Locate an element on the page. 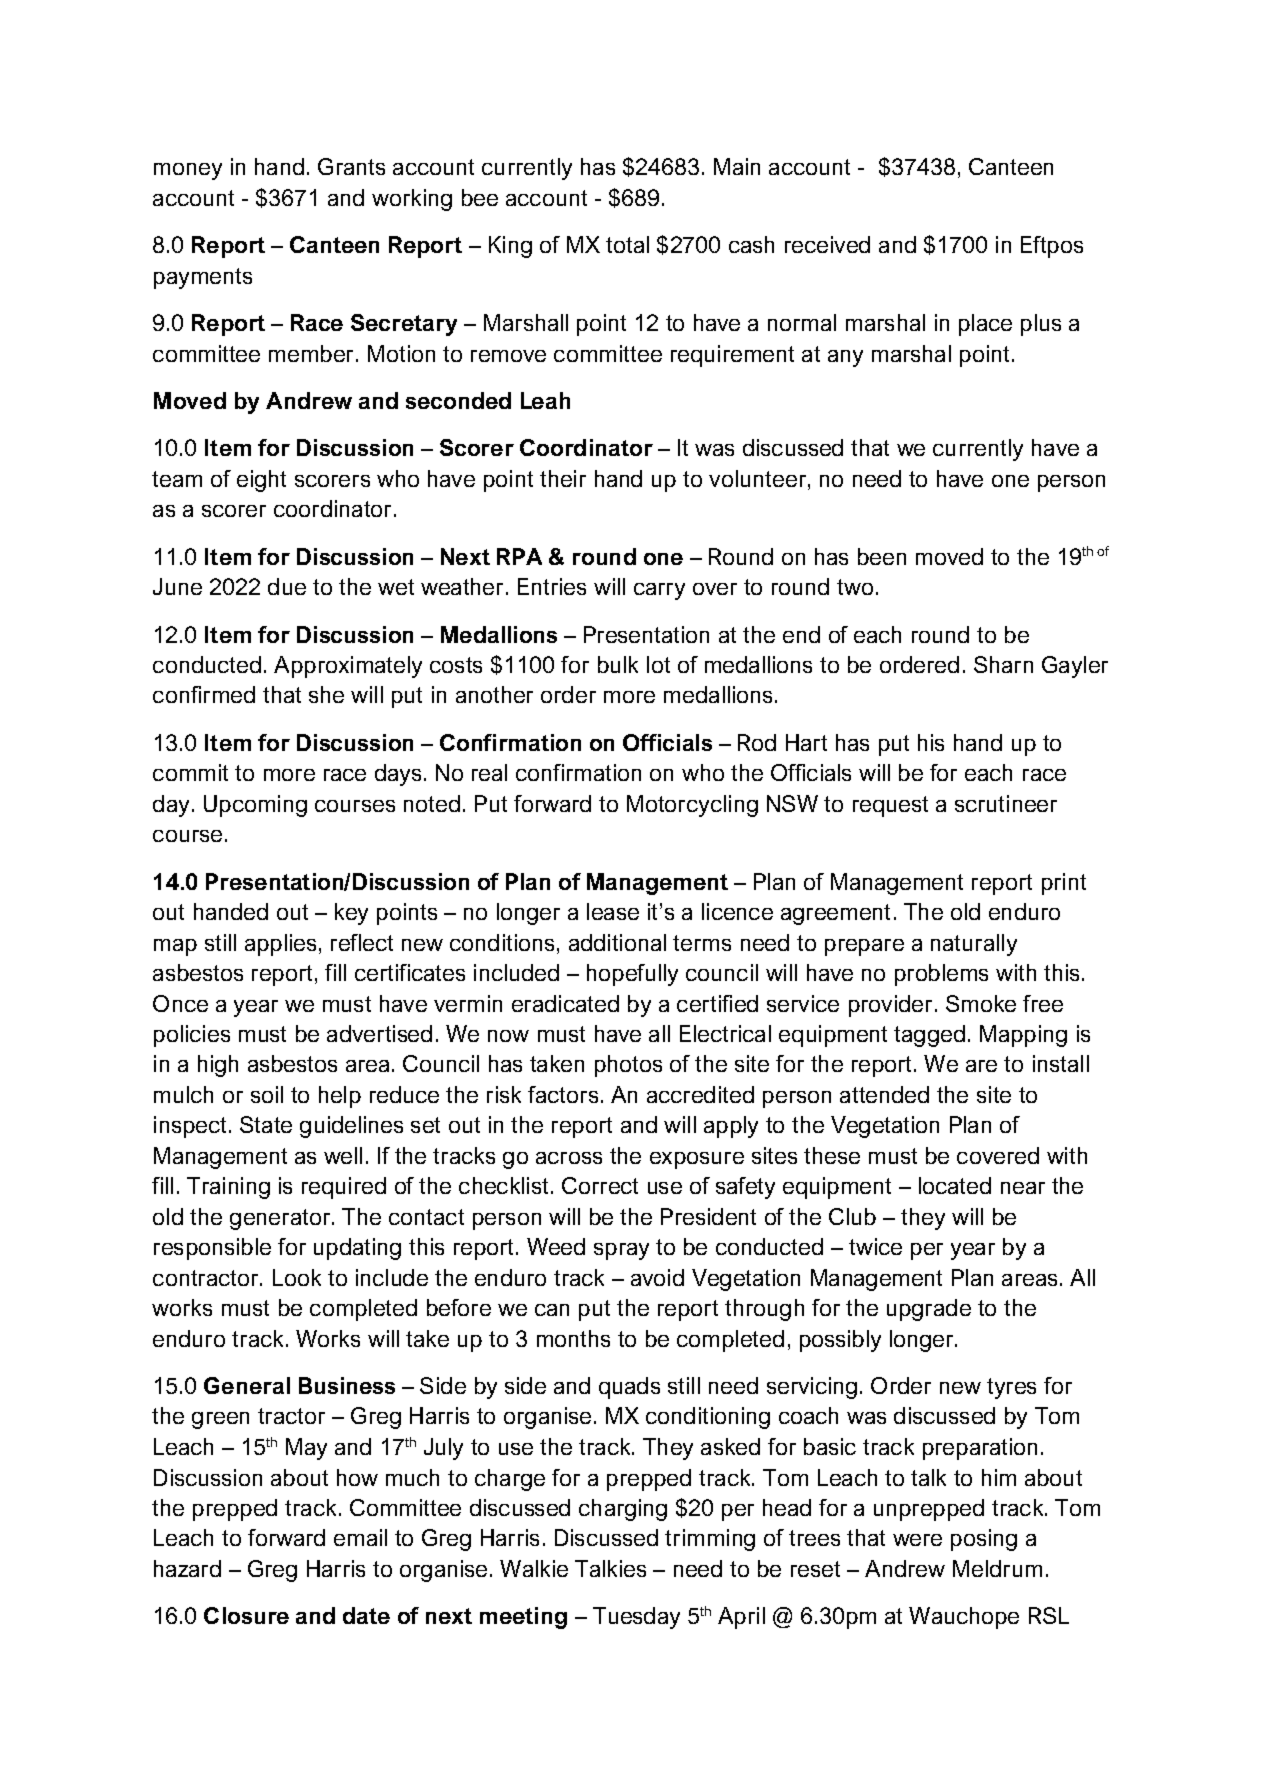 This image has height=1786, width=1263. attended is located at coordinates (884, 1094).
